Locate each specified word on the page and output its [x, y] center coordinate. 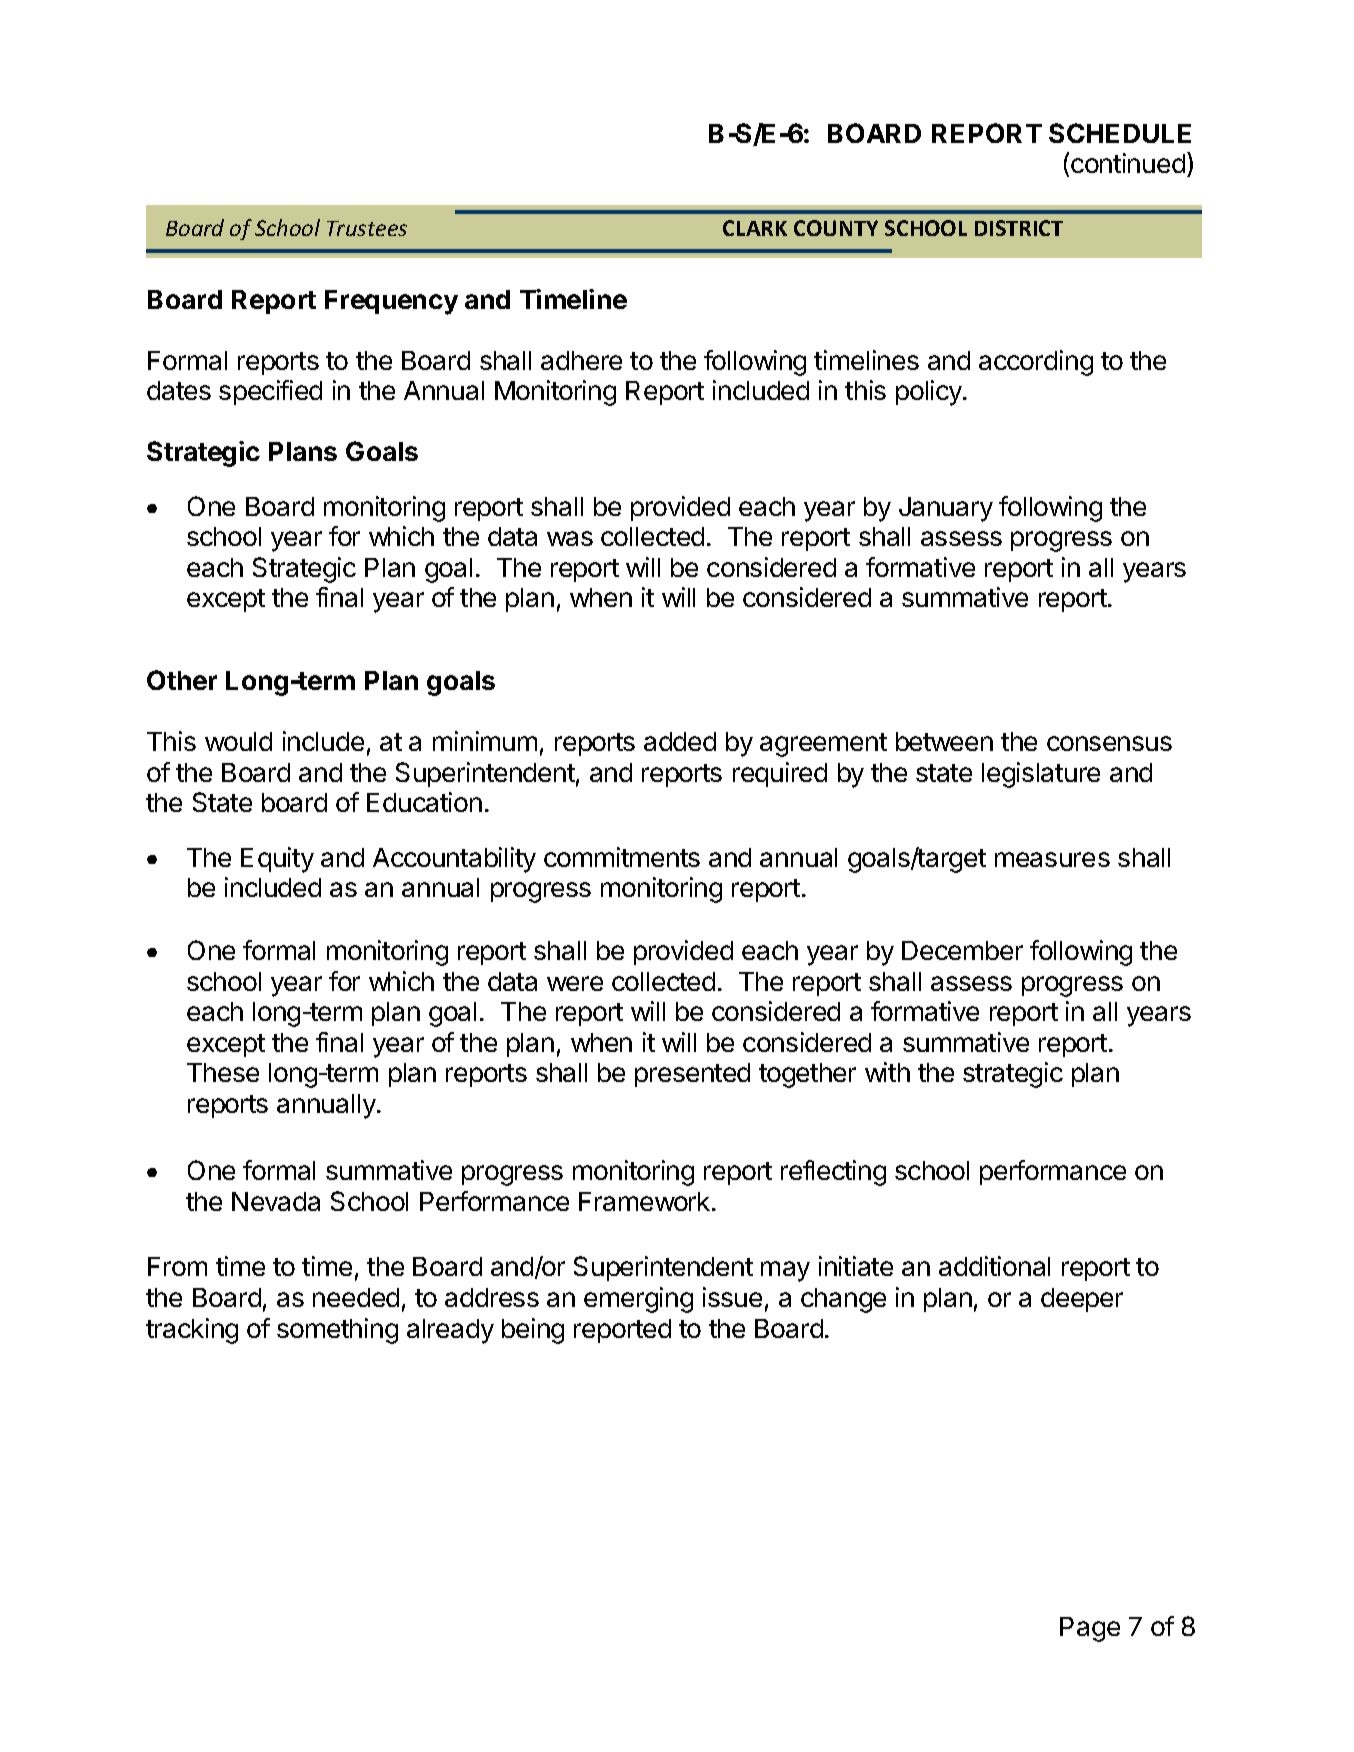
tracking [192, 1331]
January [946, 509]
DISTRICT [1019, 228]
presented [692, 1075]
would [238, 741]
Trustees [367, 228]
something [337, 1331]
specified [270, 392]
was [570, 538]
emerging [638, 1300]
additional [994, 1266]
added [680, 741]
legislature [1041, 775]
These [223, 1072]
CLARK [755, 228]
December [962, 950]
